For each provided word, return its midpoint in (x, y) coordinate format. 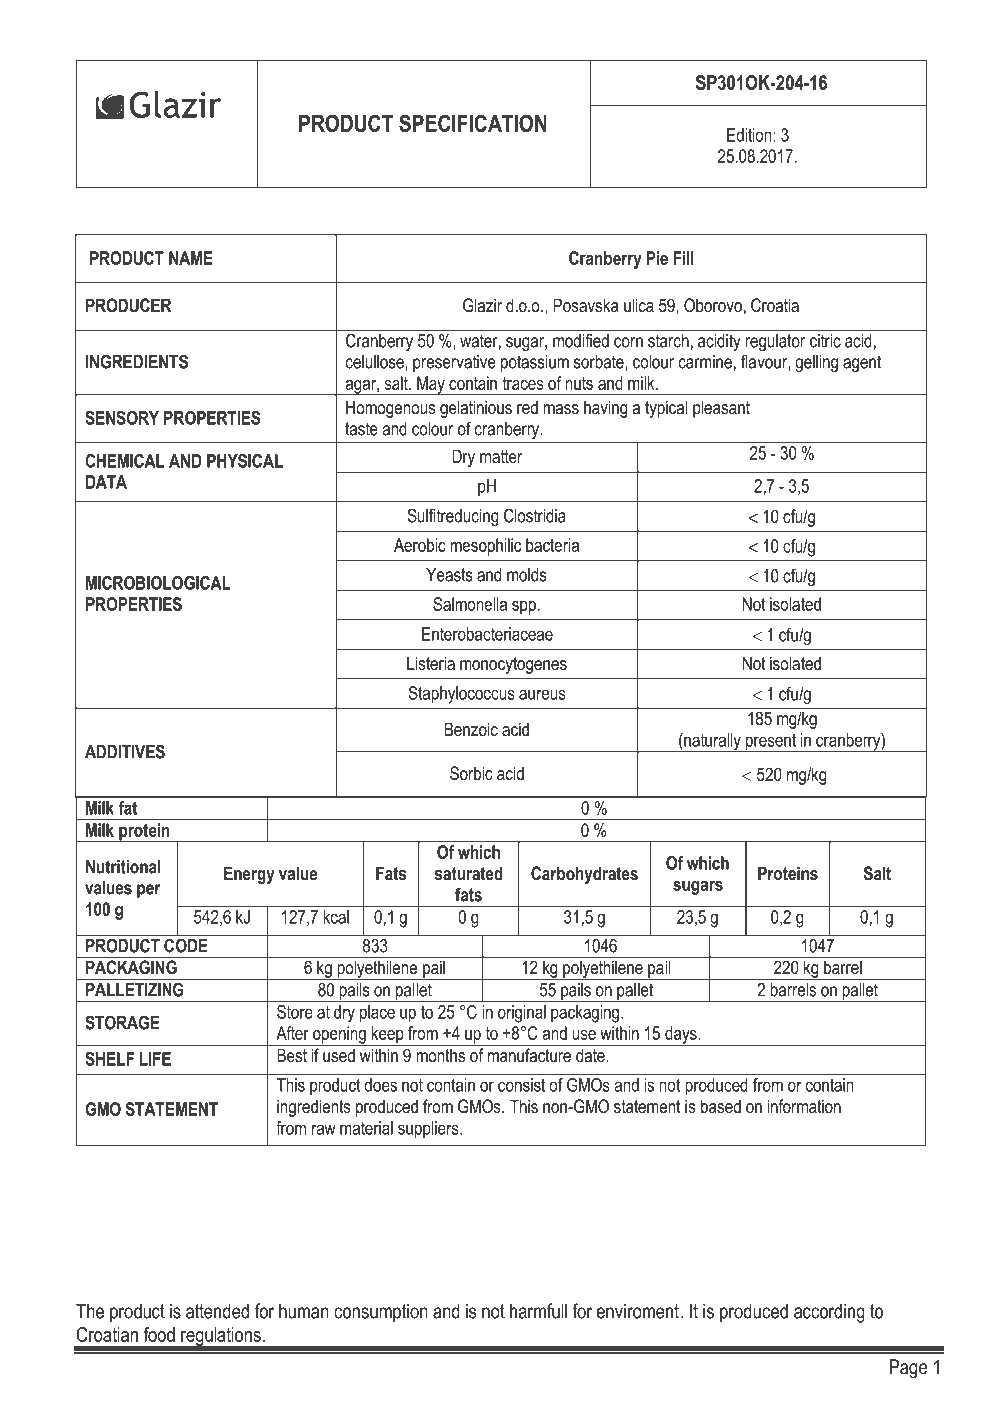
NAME (190, 258)
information (804, 1106)
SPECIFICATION (473, 123)
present (771, 743)
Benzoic (471, 729)
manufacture (529, 1055)
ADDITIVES (125, 751)
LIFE (155, 1059)
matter (501, 457)
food (159, 1334)
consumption (381, 1313)
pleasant (721, 409)
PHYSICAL (245, 461)
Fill (683, 258)
